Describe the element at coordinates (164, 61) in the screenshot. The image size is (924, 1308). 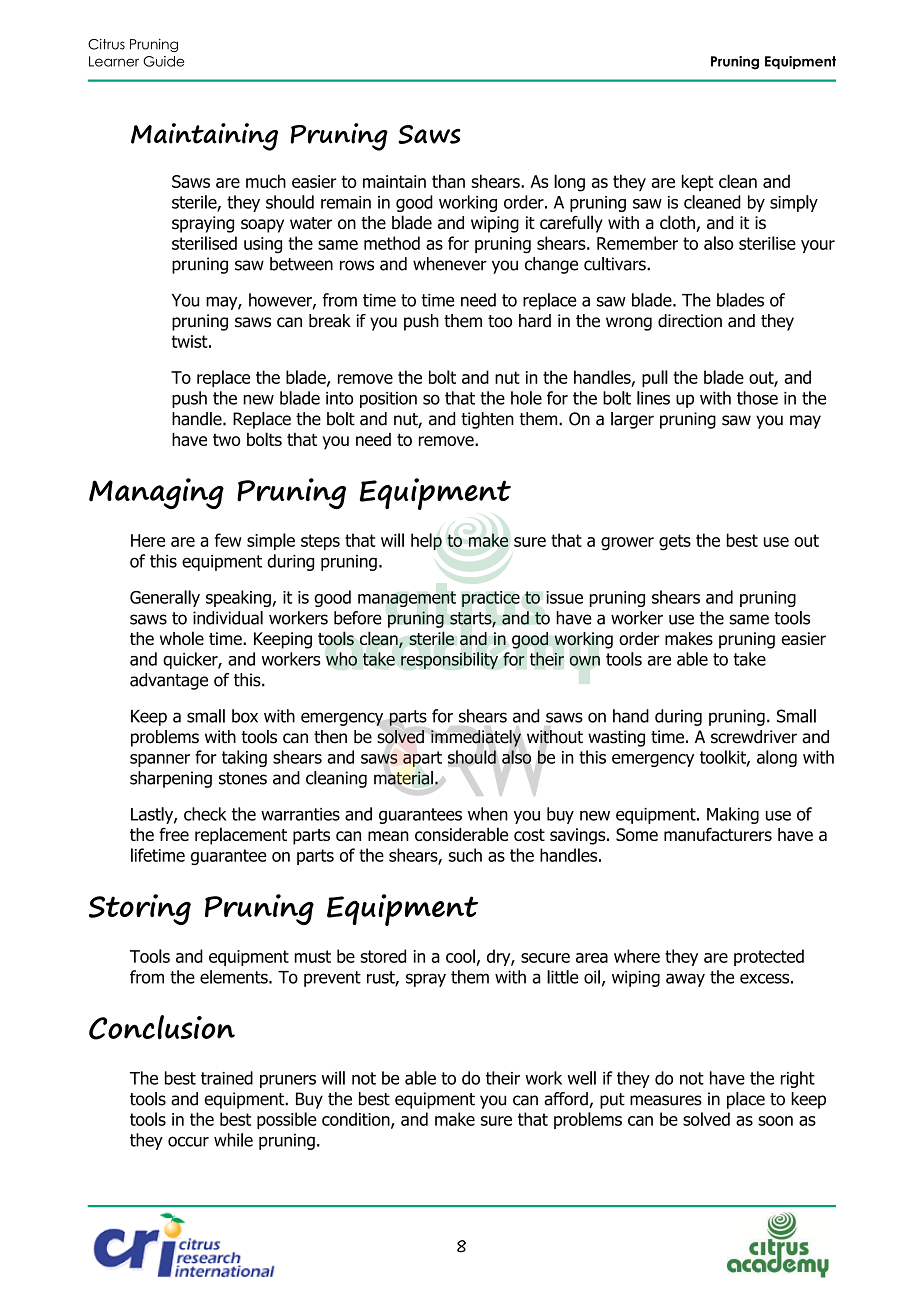
I see `Guide` at that location.
